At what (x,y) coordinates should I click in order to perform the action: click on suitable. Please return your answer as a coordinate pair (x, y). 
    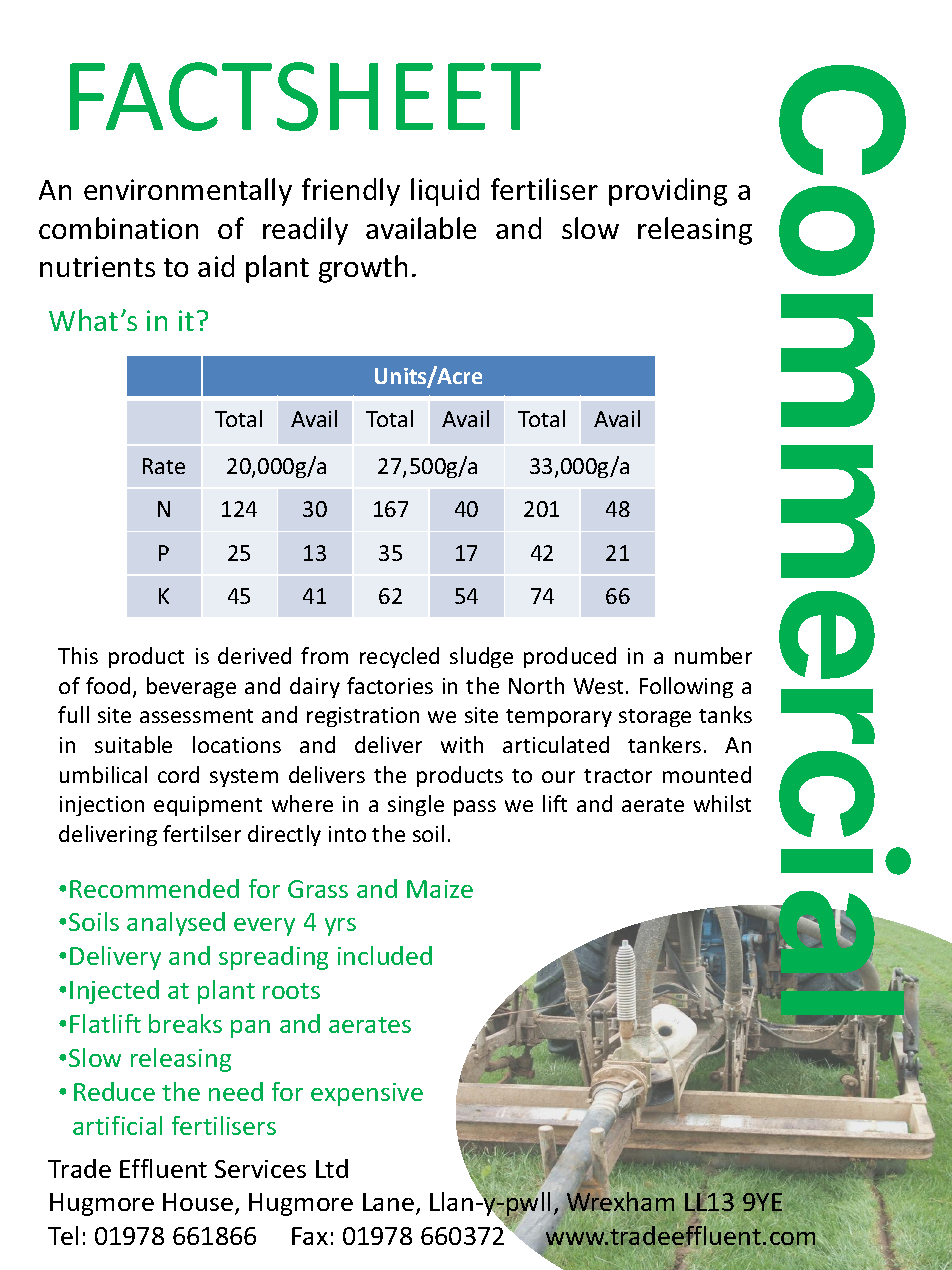
    Looking at the image, I should click on (133, 744).
